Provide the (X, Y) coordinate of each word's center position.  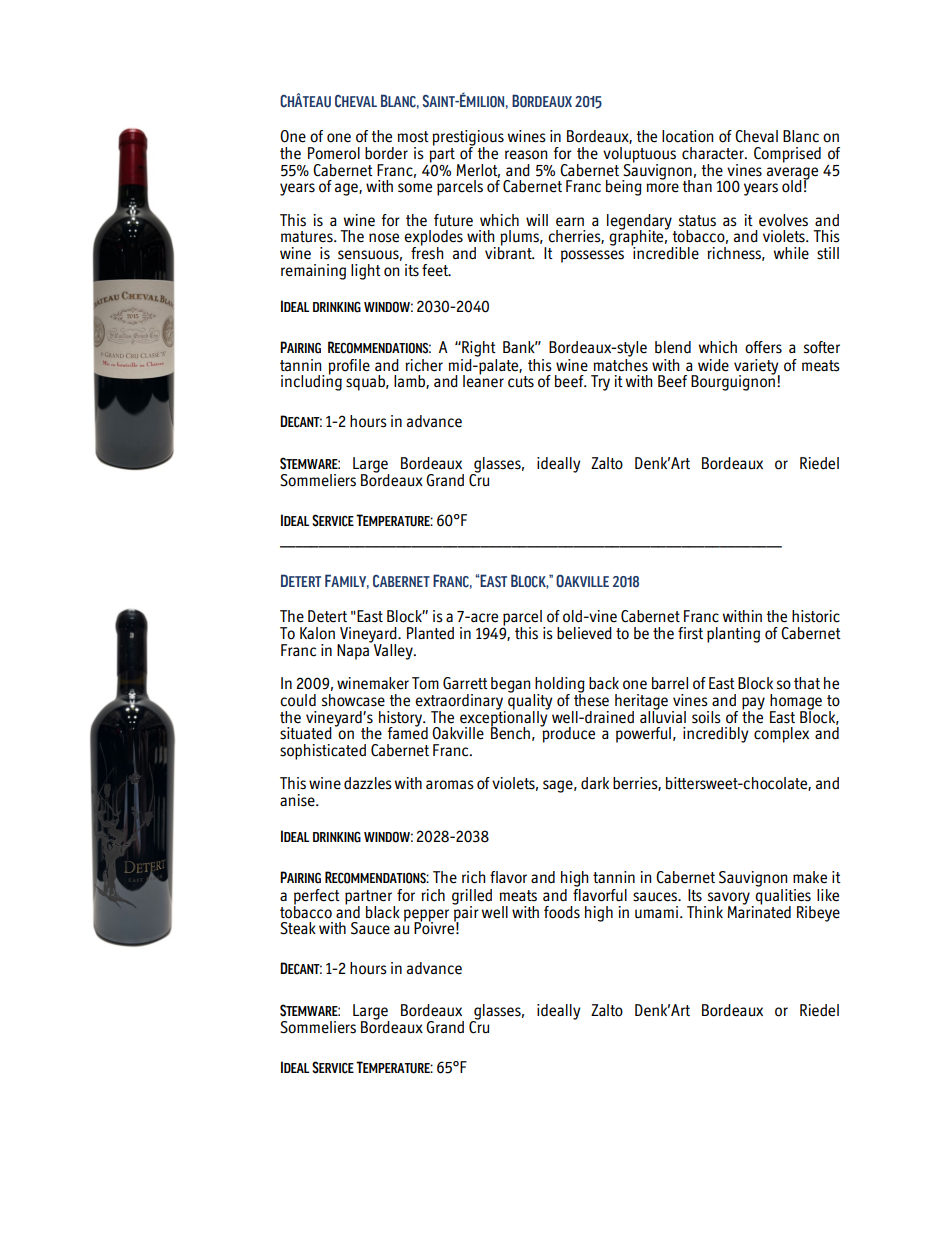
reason (526, 155)
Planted (430, 633)
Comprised (787, 155)
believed (584, 633)
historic (816, 616)
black (383, 912)
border (386, 153)
